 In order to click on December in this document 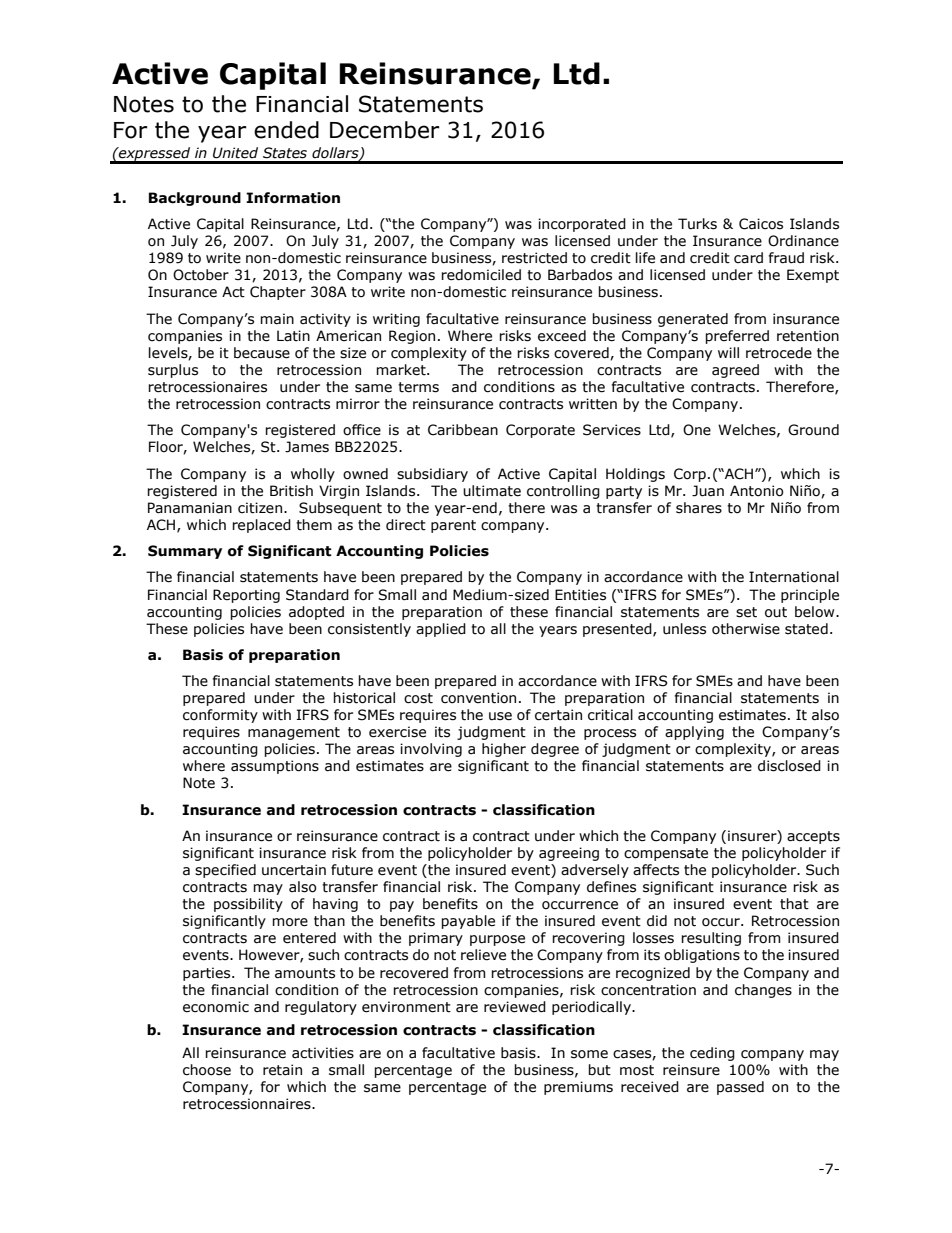, I will do `click(385, 130)`.
